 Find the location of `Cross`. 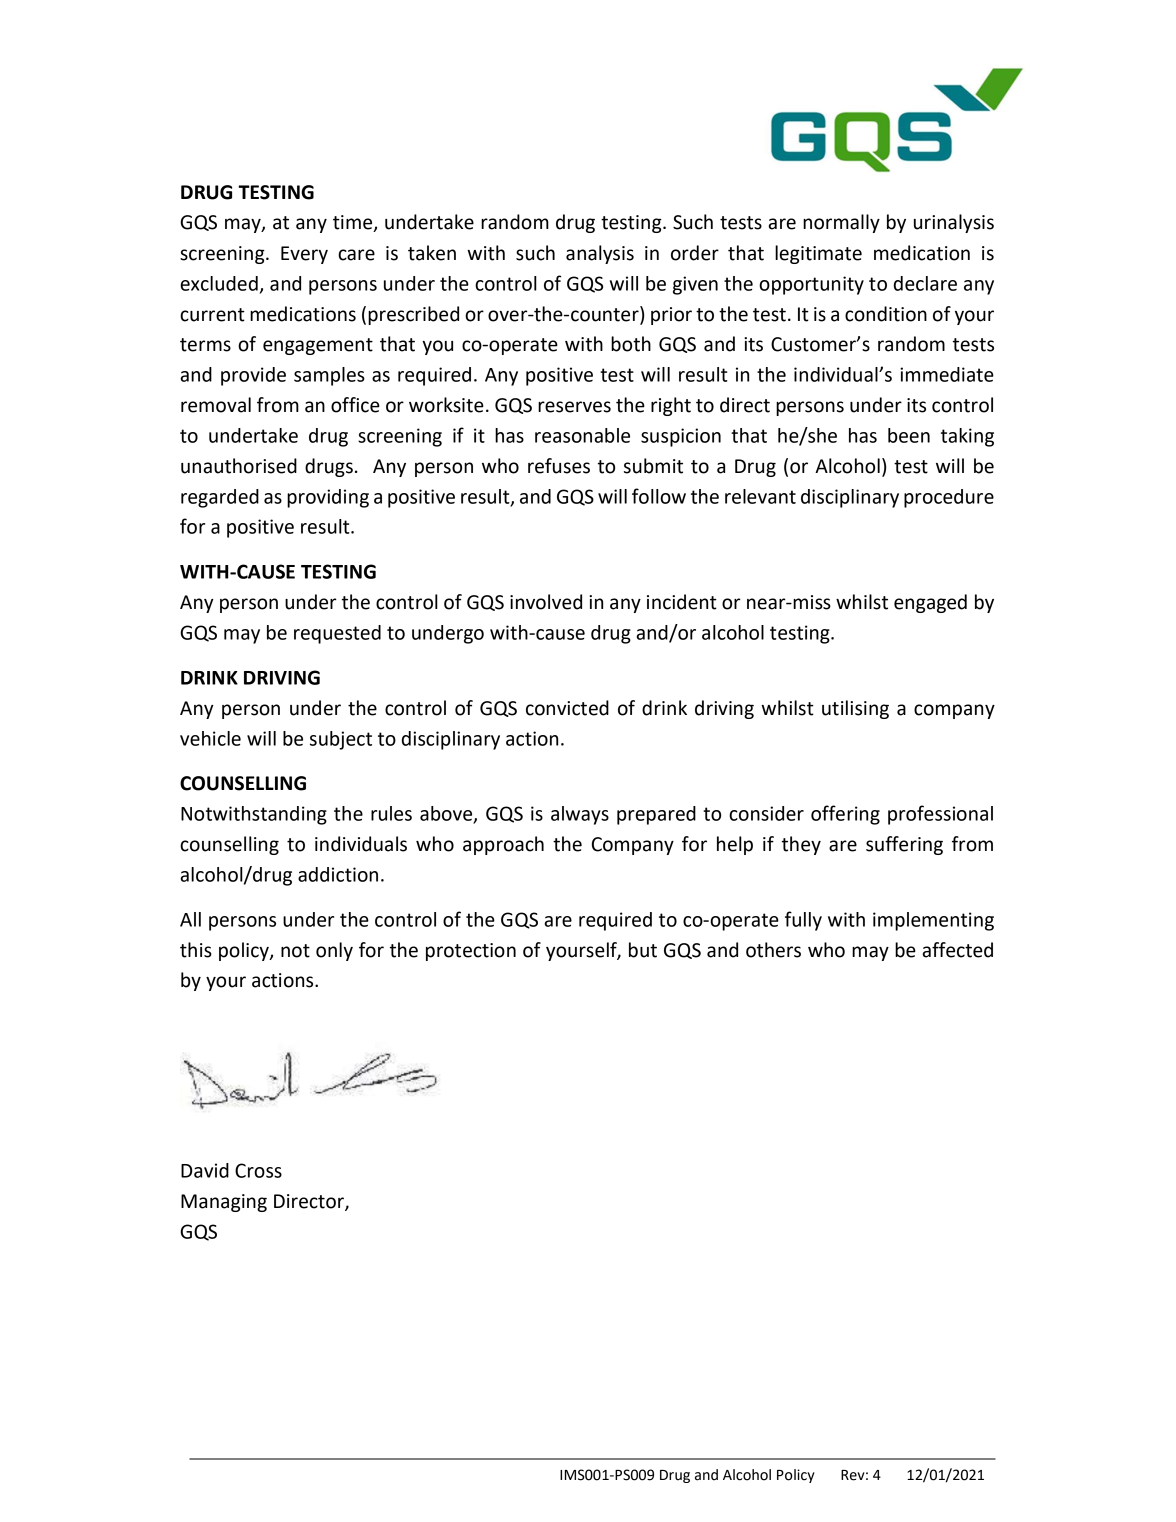

Cross is located at coordinates (258, 1170).
